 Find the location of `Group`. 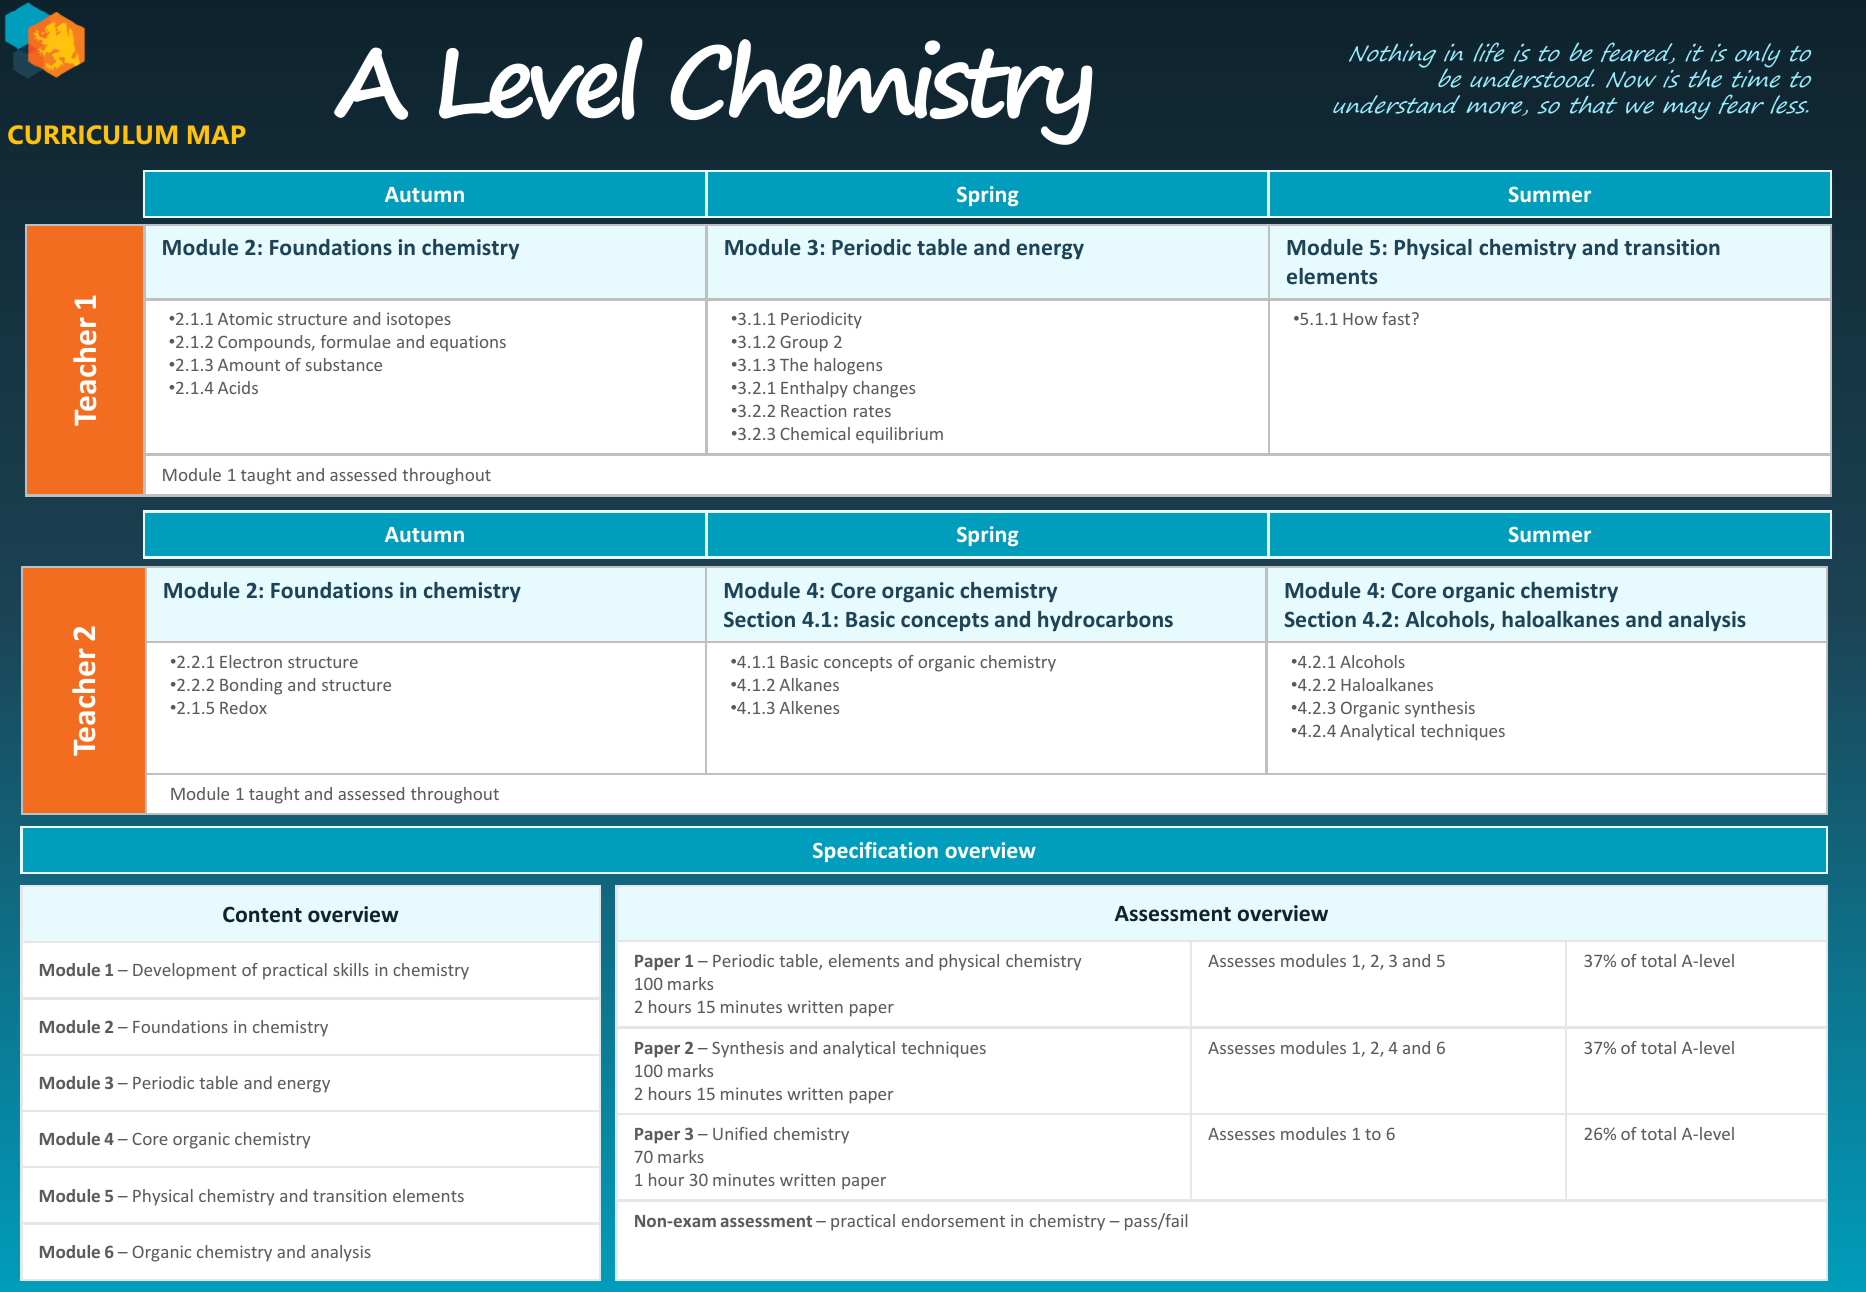

Group is located at coordinates (804, 343).
